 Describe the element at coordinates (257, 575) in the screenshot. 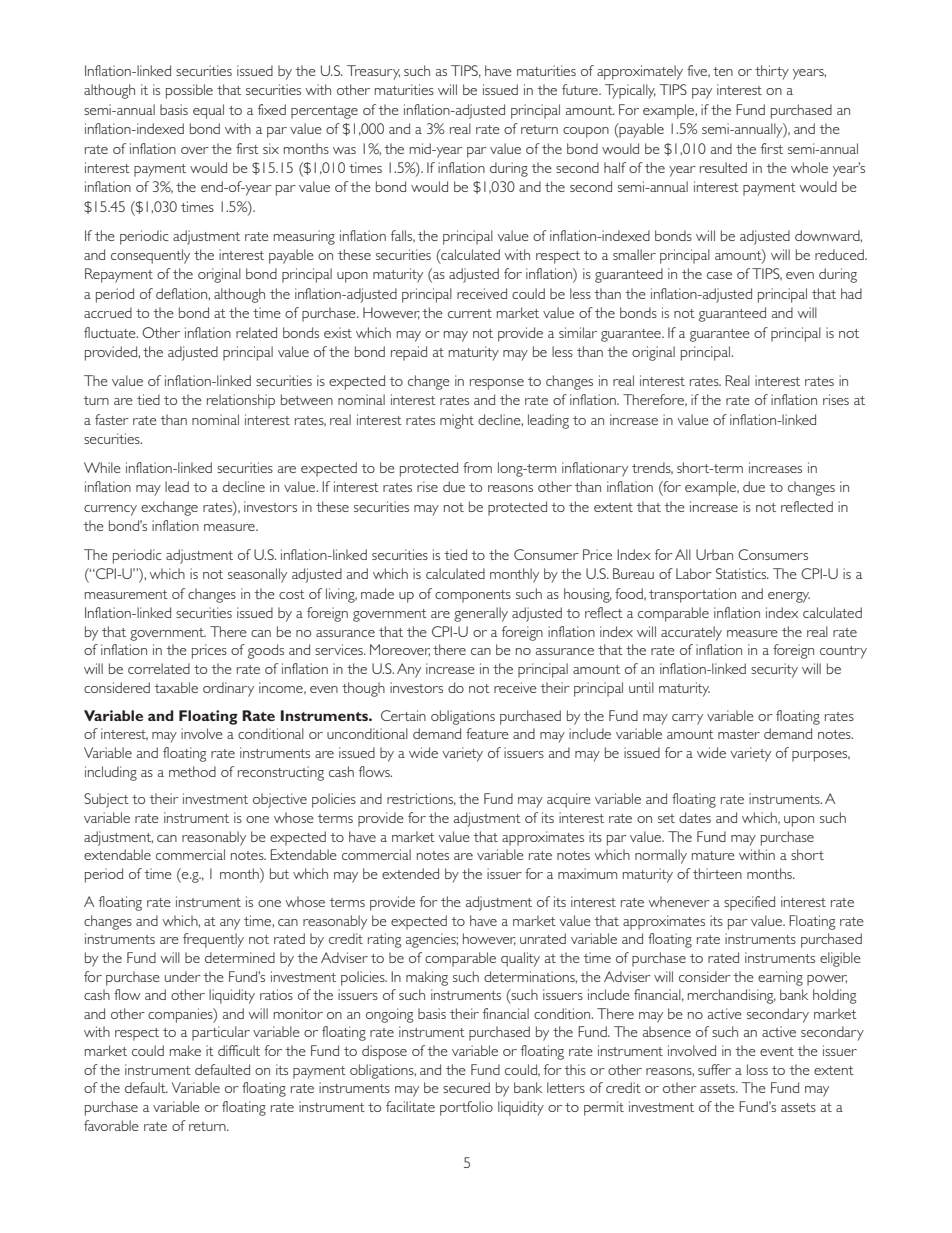

I see `seasonally` at that location.
